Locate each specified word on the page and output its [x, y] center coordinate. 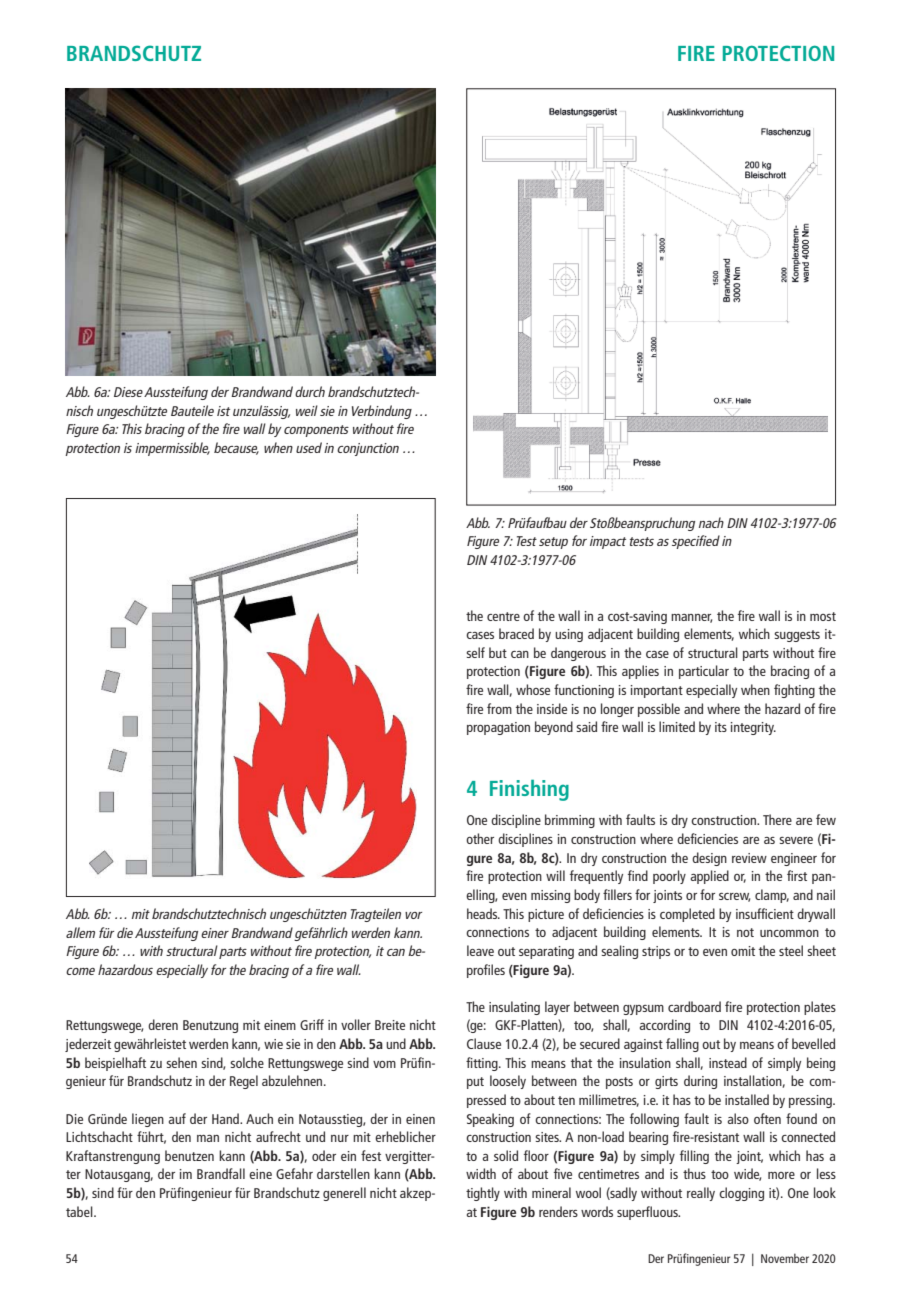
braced [516, 633]
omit [743, 951]
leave [480, 950]
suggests [797, 636]
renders [558, 1211]
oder [324, 1155]
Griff [312, 1024]
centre [503, 616]
